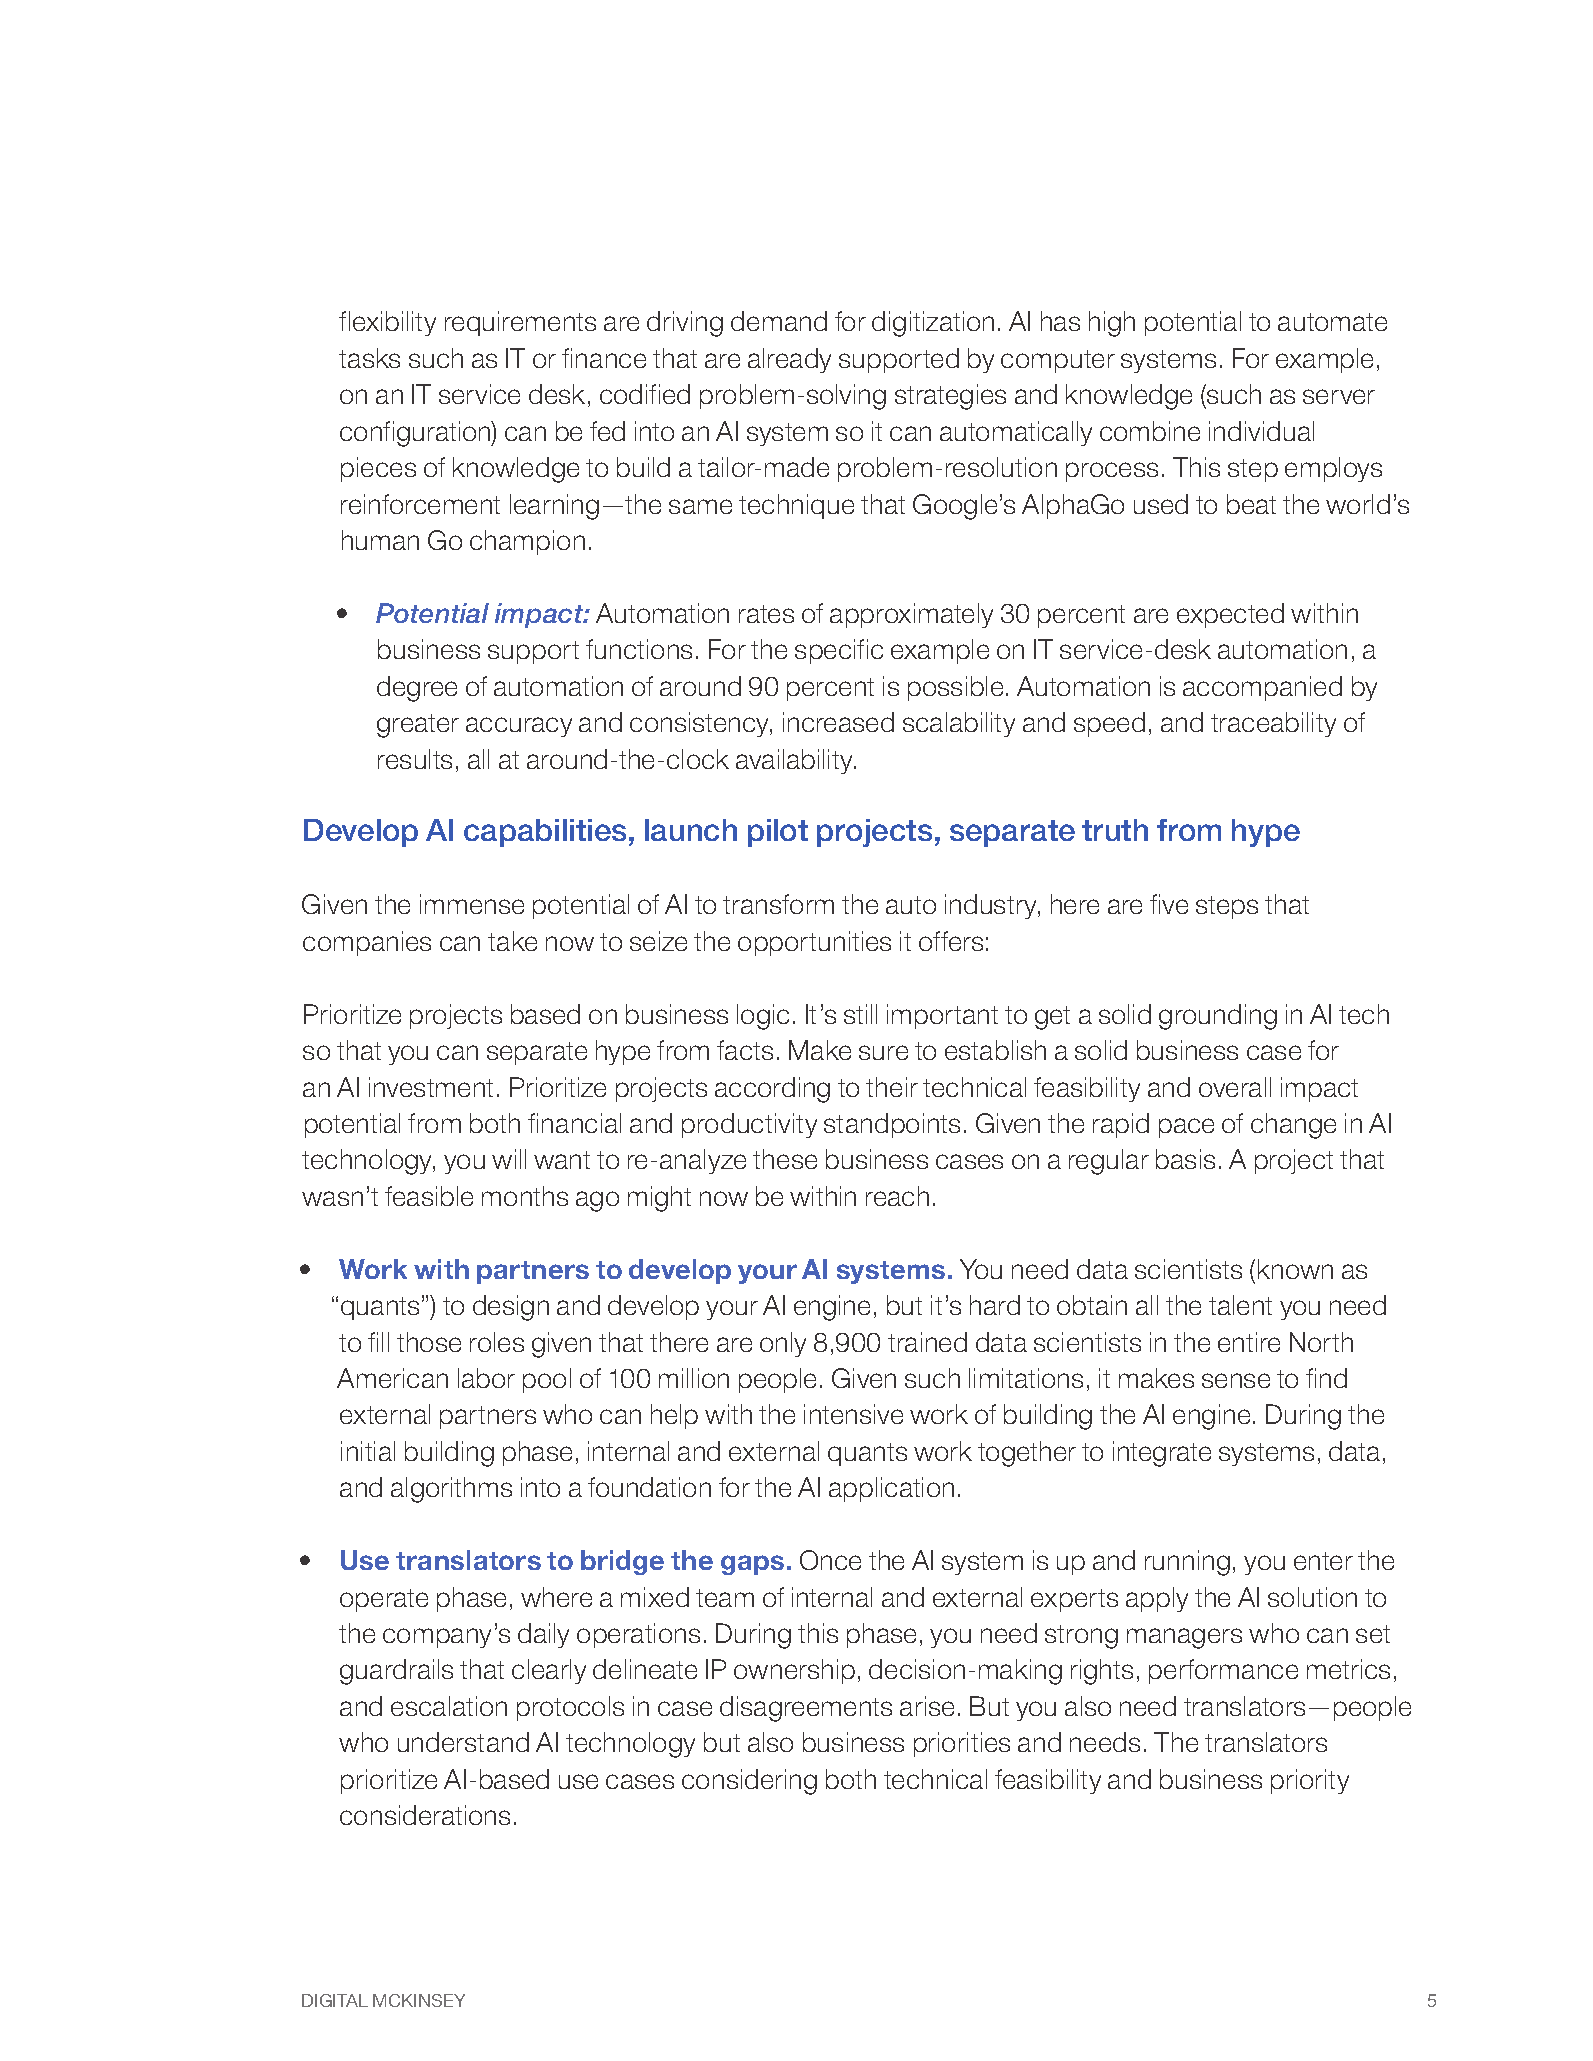 This screenshot has width=1593, height=2061. Describe the element at coordinates (472, 904) in the screenshot. I see `immense` at that location.
